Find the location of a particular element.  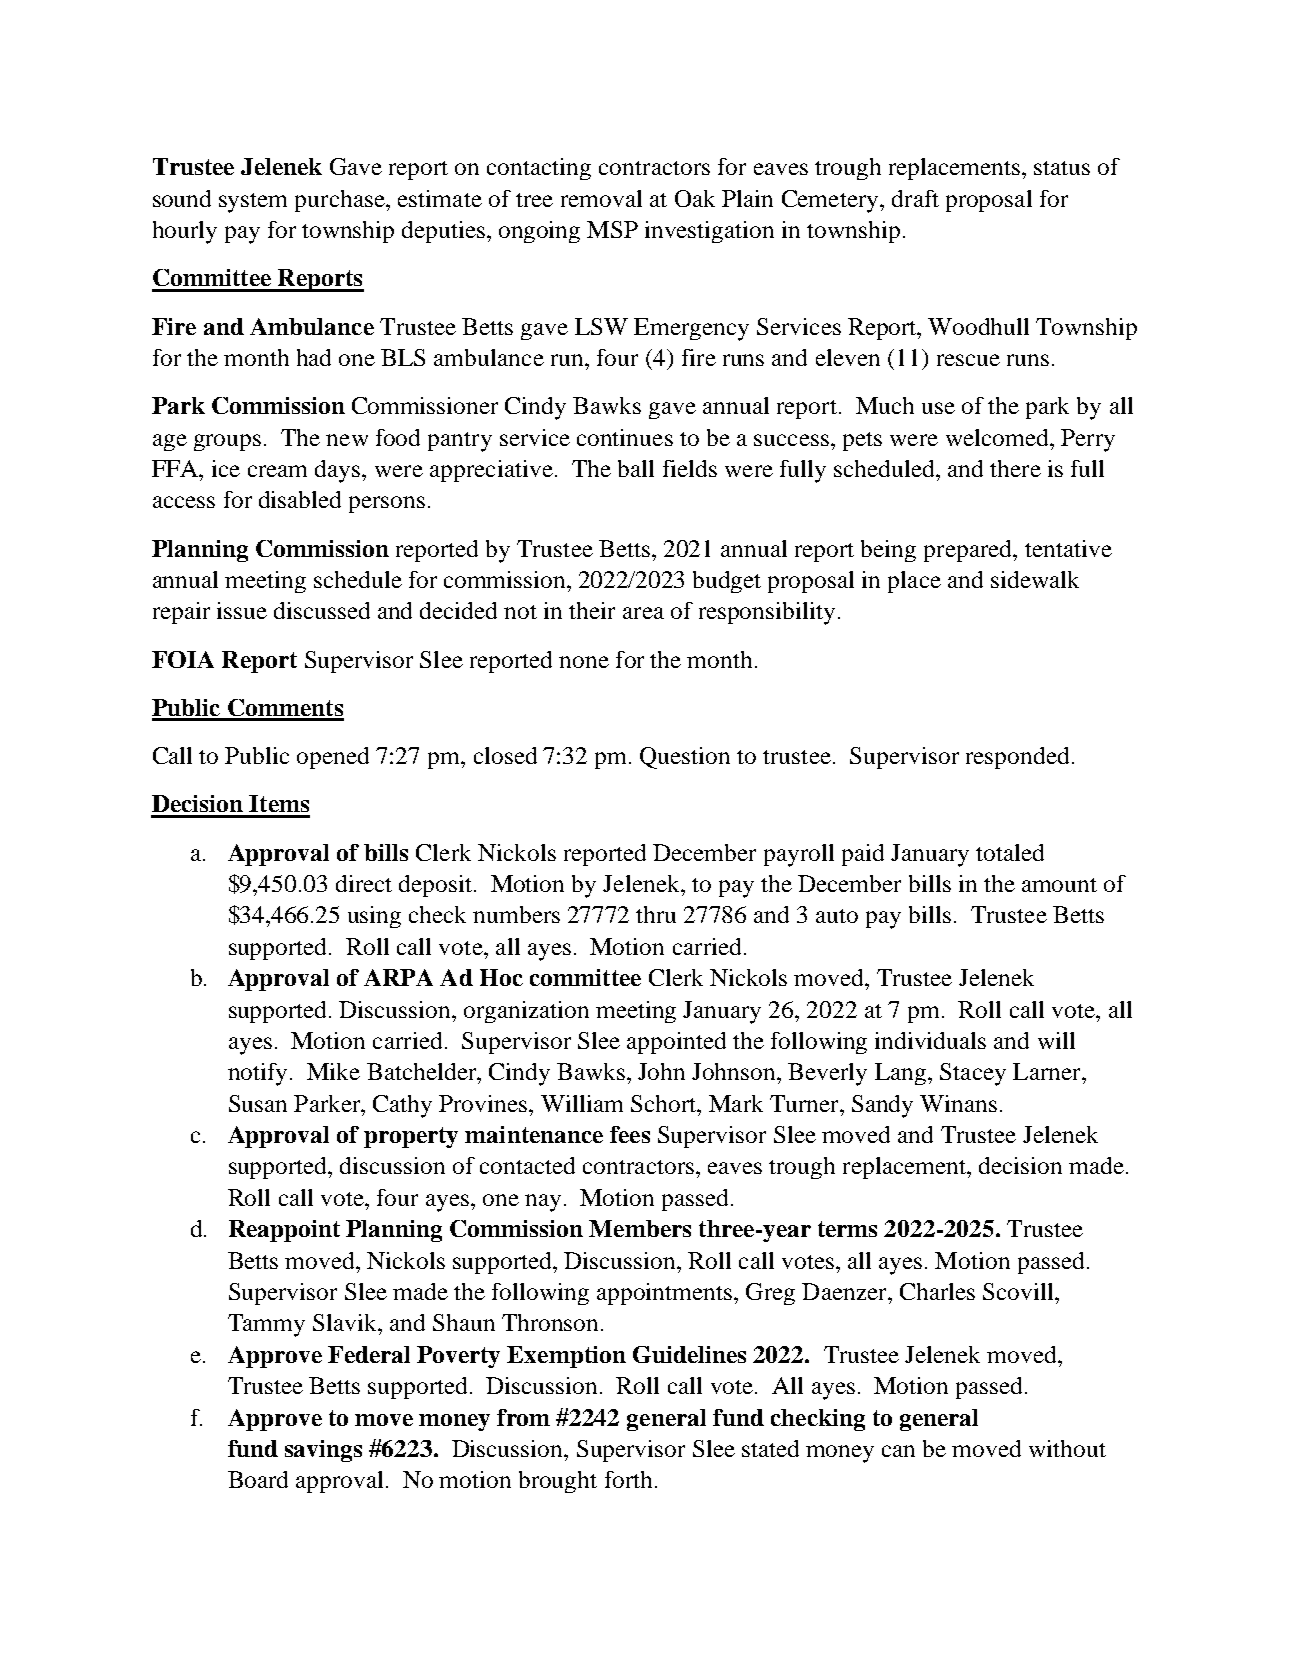

system is located at coordinates (253, 203).
